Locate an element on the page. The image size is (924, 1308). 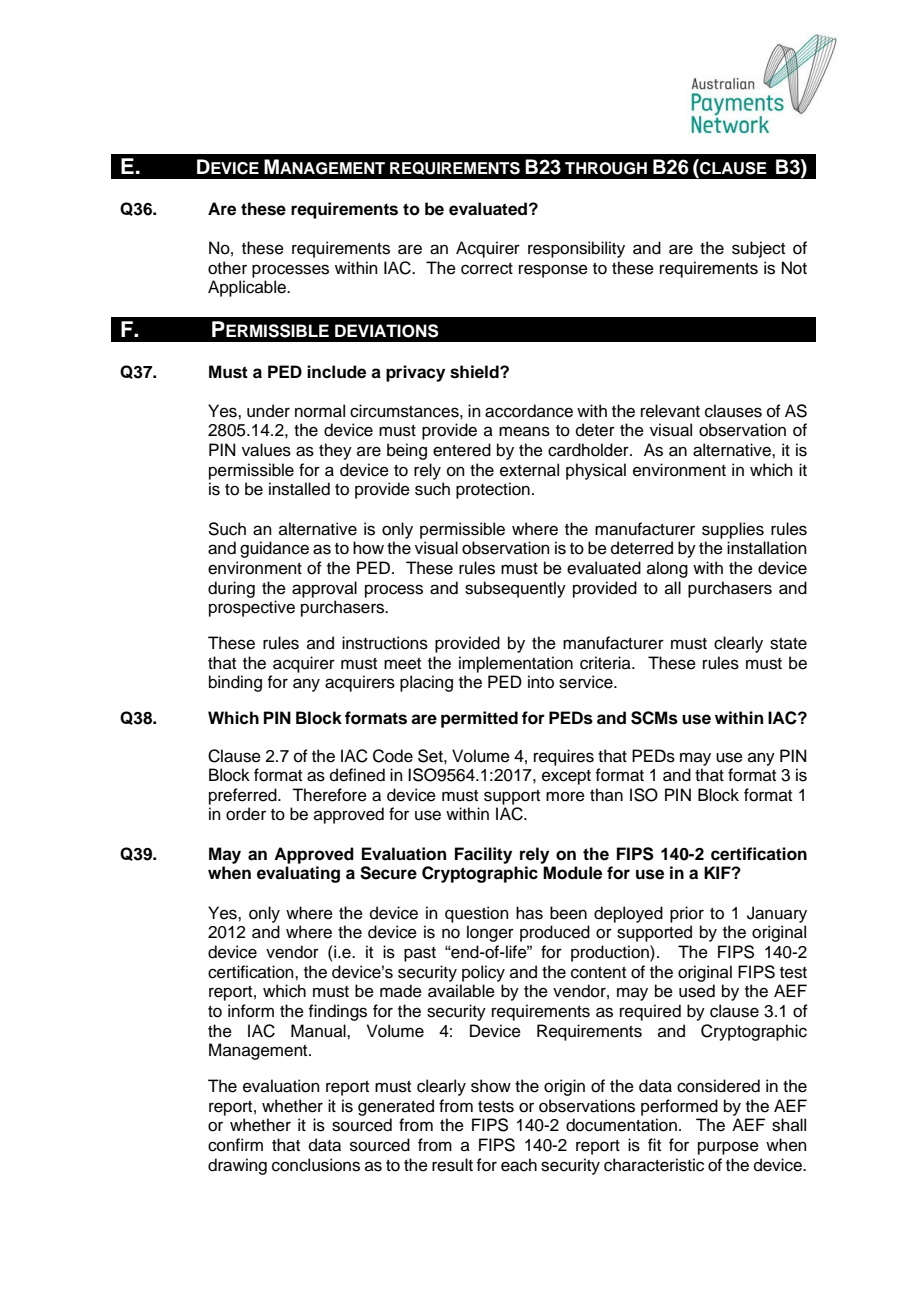
other is located at coordinates (227, 268).
